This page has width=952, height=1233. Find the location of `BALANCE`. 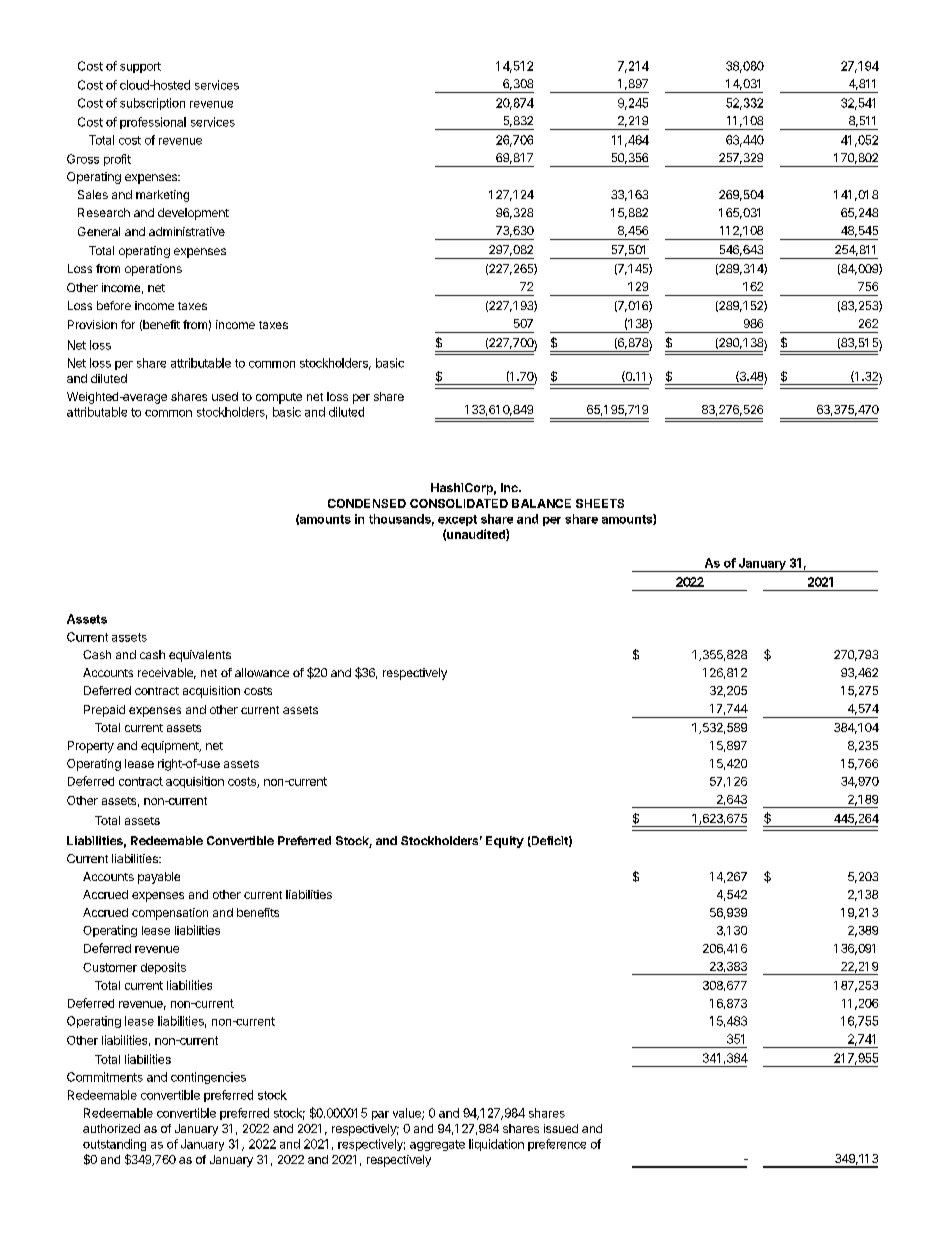

BALANCE is located at coordinates (541, 503).
